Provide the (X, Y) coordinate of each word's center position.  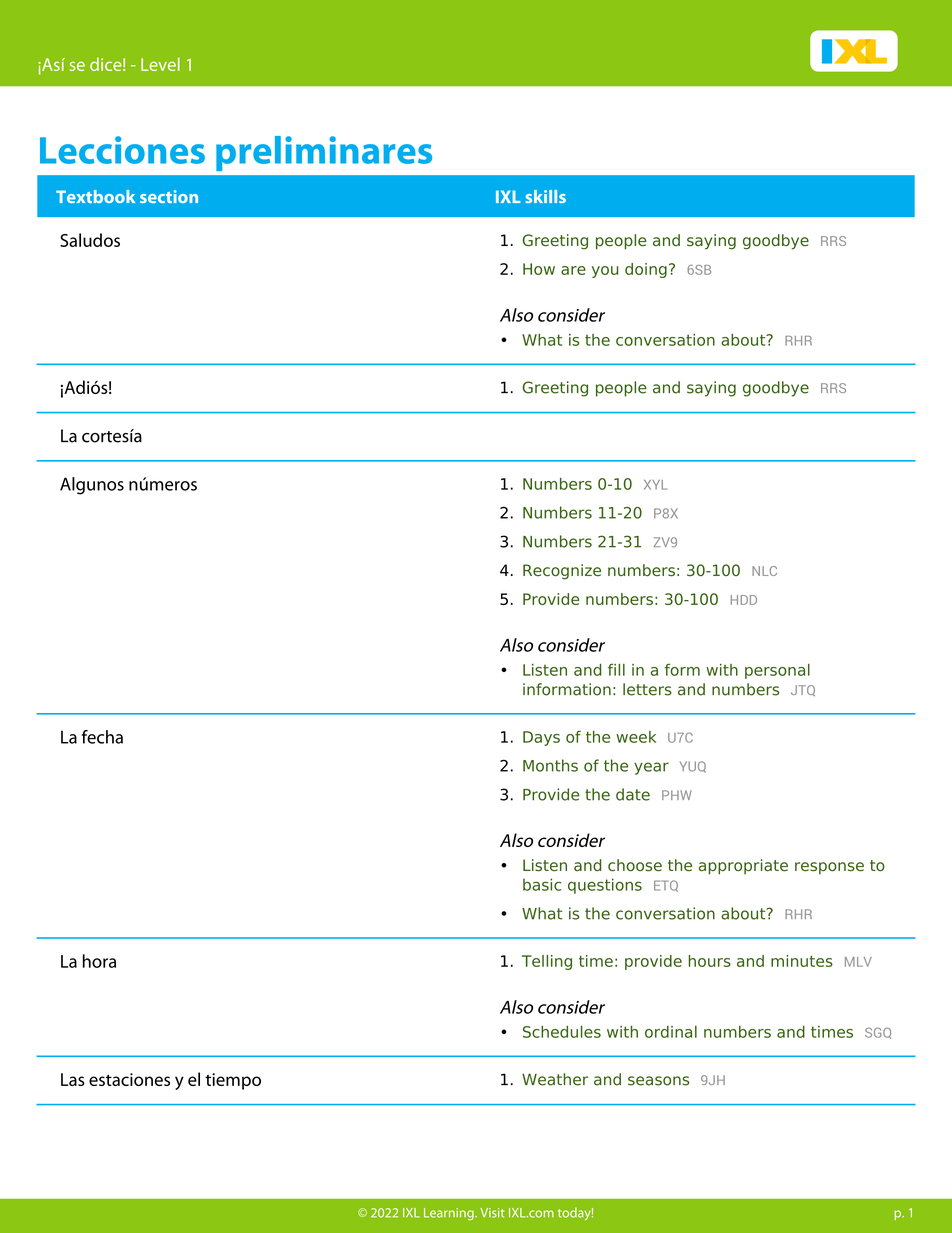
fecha (102, 737)
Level (160, 64)
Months (550, 765)
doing (646, 270)
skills (545, 196)
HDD (744, 600)
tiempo (233, 1081)
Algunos (92, 486)
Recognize (562, 572)
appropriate (743, 867)
